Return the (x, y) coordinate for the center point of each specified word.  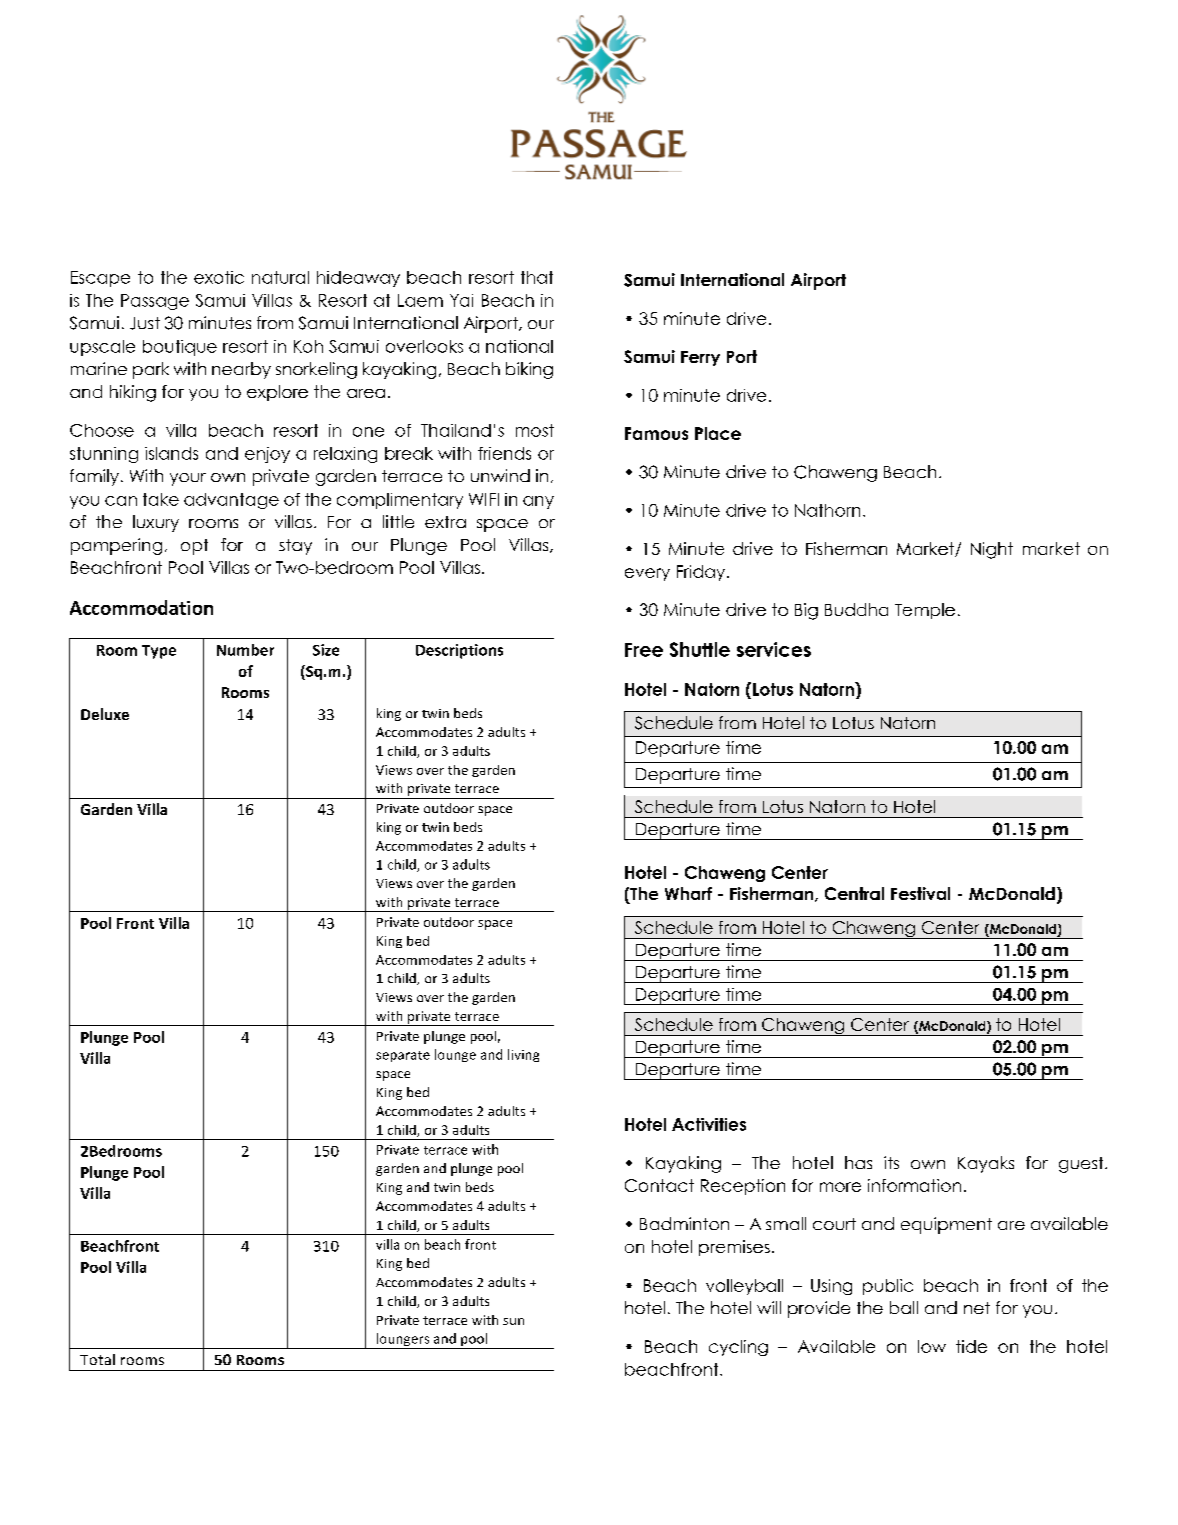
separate (403, 1056)
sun (513, 1321)
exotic (219, 277)
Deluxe (105, 714)
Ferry (700, 358)
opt (194, 547)
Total (97, 1359)
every (647, 574)
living (523, 1055)
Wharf (688, 893)
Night (992, 550)
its (891, 1162)
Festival (920, 893)
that (537, 277)
